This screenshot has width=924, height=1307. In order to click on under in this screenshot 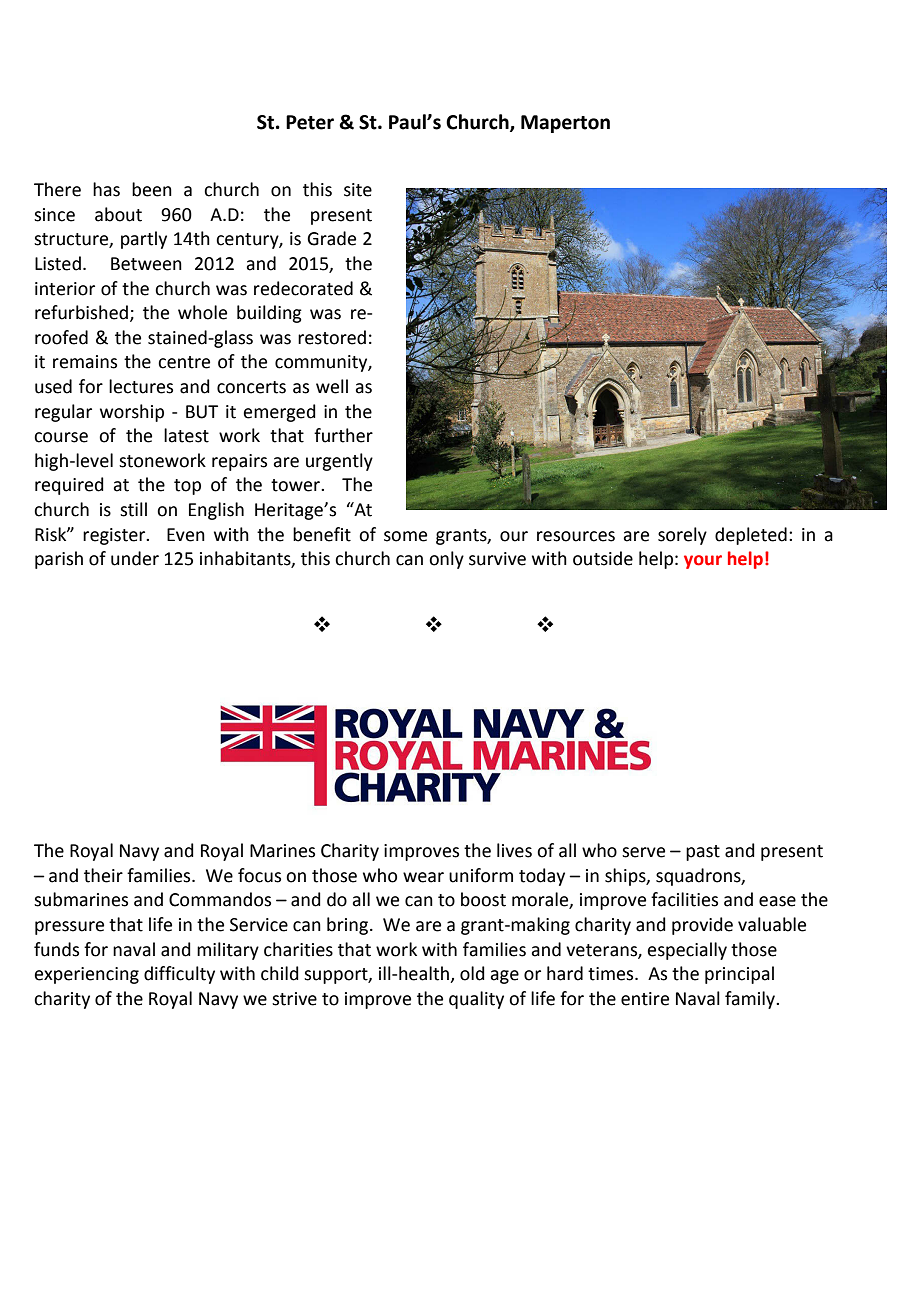, I will do `click(135, 558)`.
